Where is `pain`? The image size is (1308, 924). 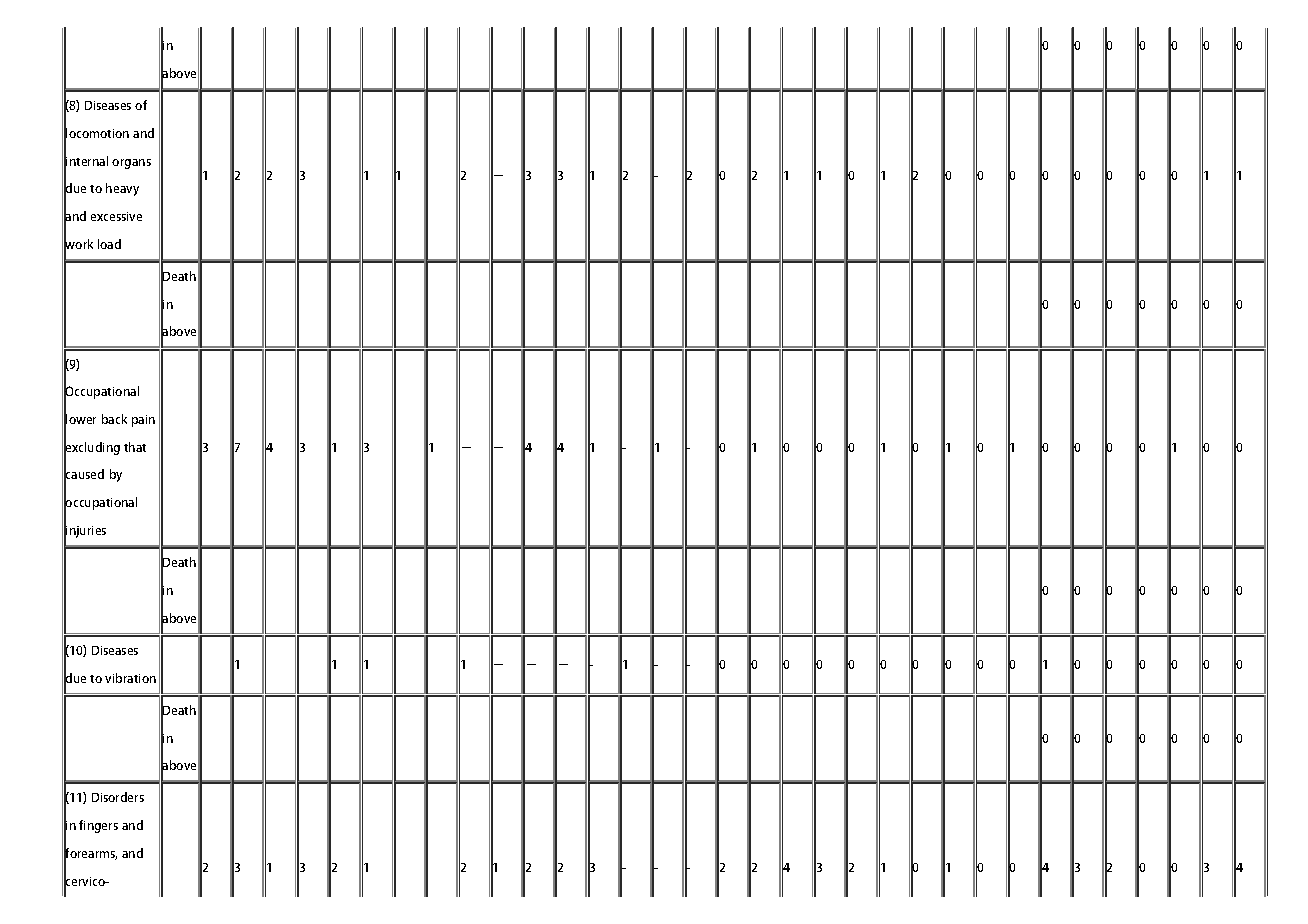 pain is located at coordinates (143, 421).
